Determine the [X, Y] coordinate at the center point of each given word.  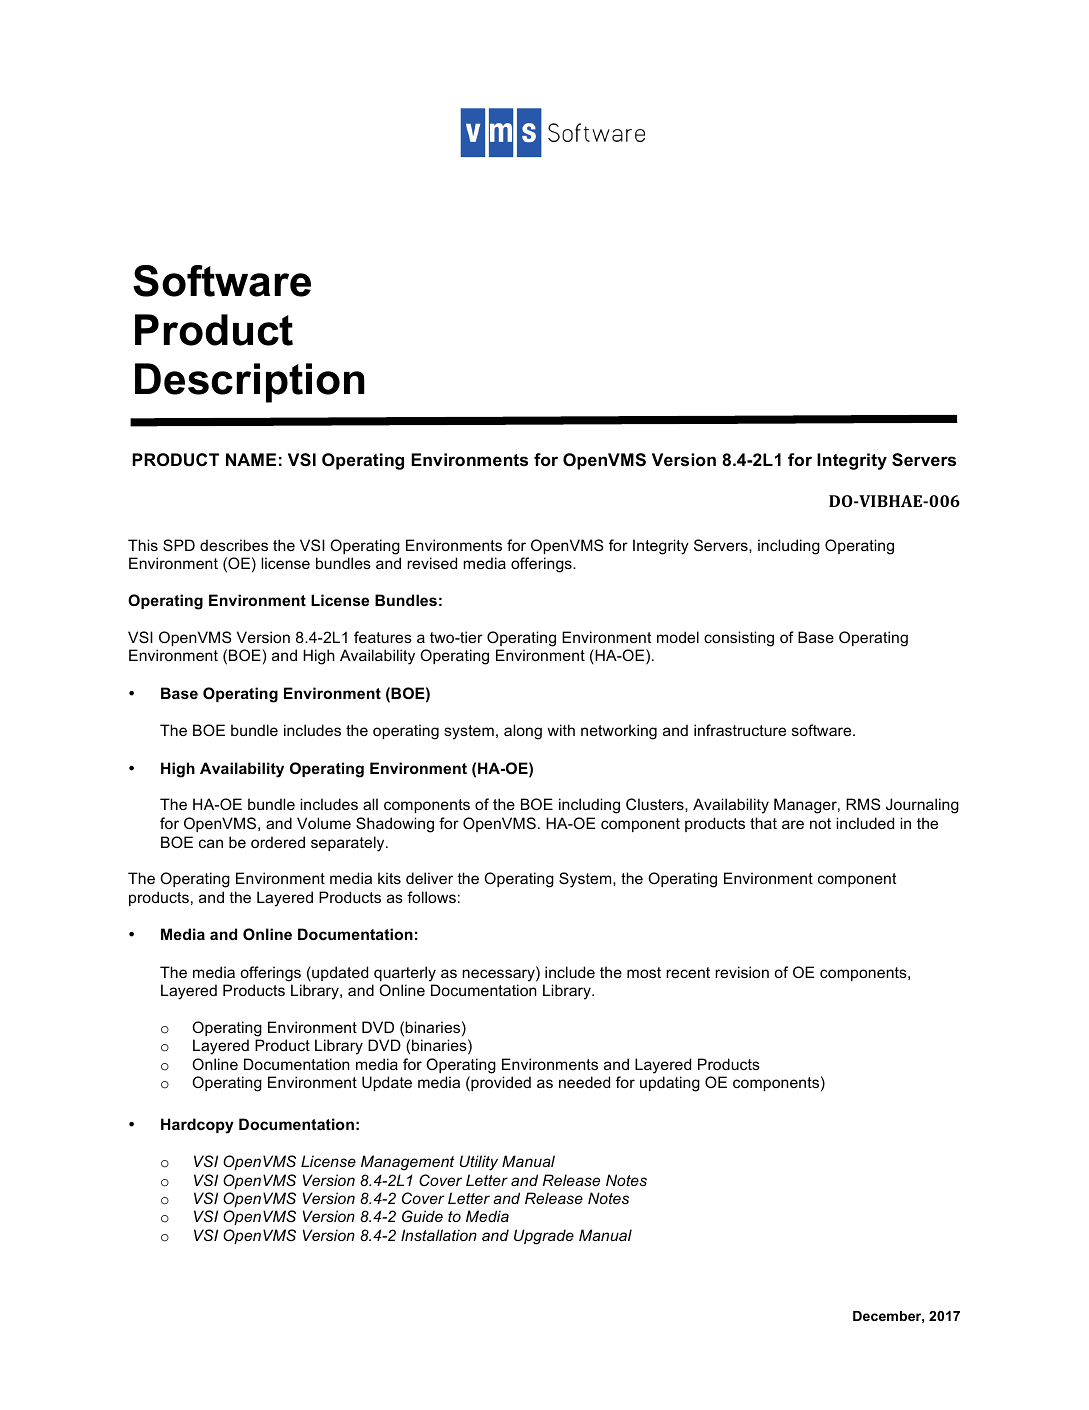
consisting [739, 639]
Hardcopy [197, 1126]
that [763, 823]
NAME [251, 459]
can [211, 843]
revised [432, 563]
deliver [429, 878]
